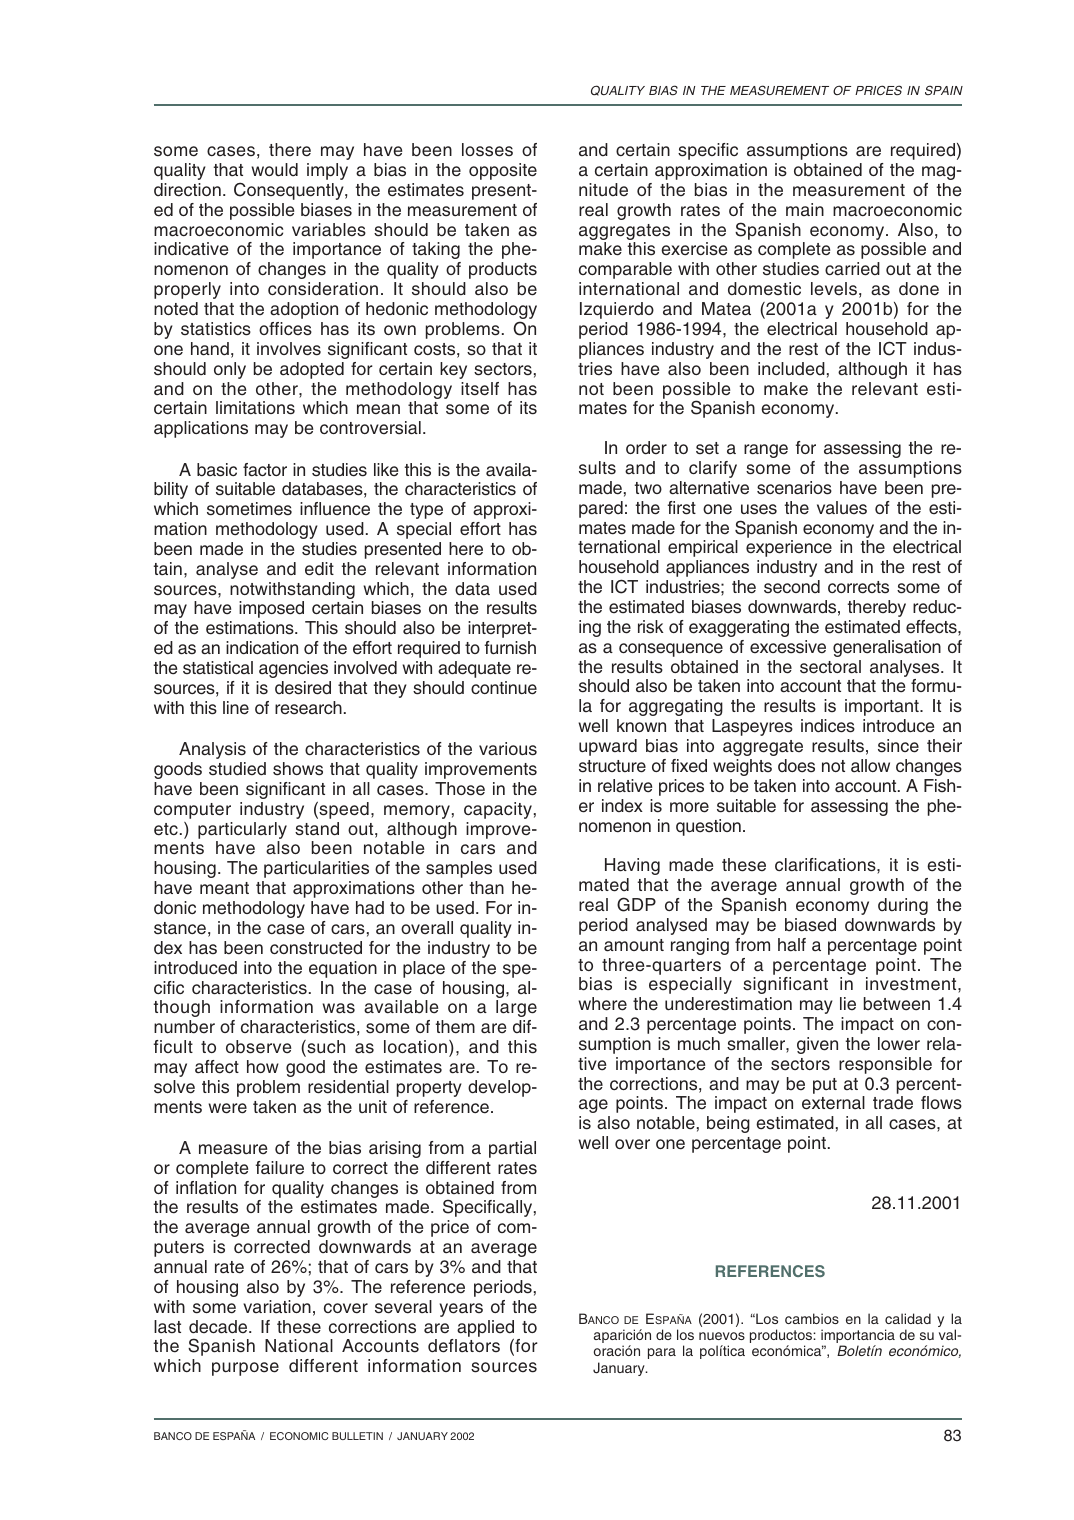 This page has width=1074, height=1520. I want to click on external, so click(833, 1103).
